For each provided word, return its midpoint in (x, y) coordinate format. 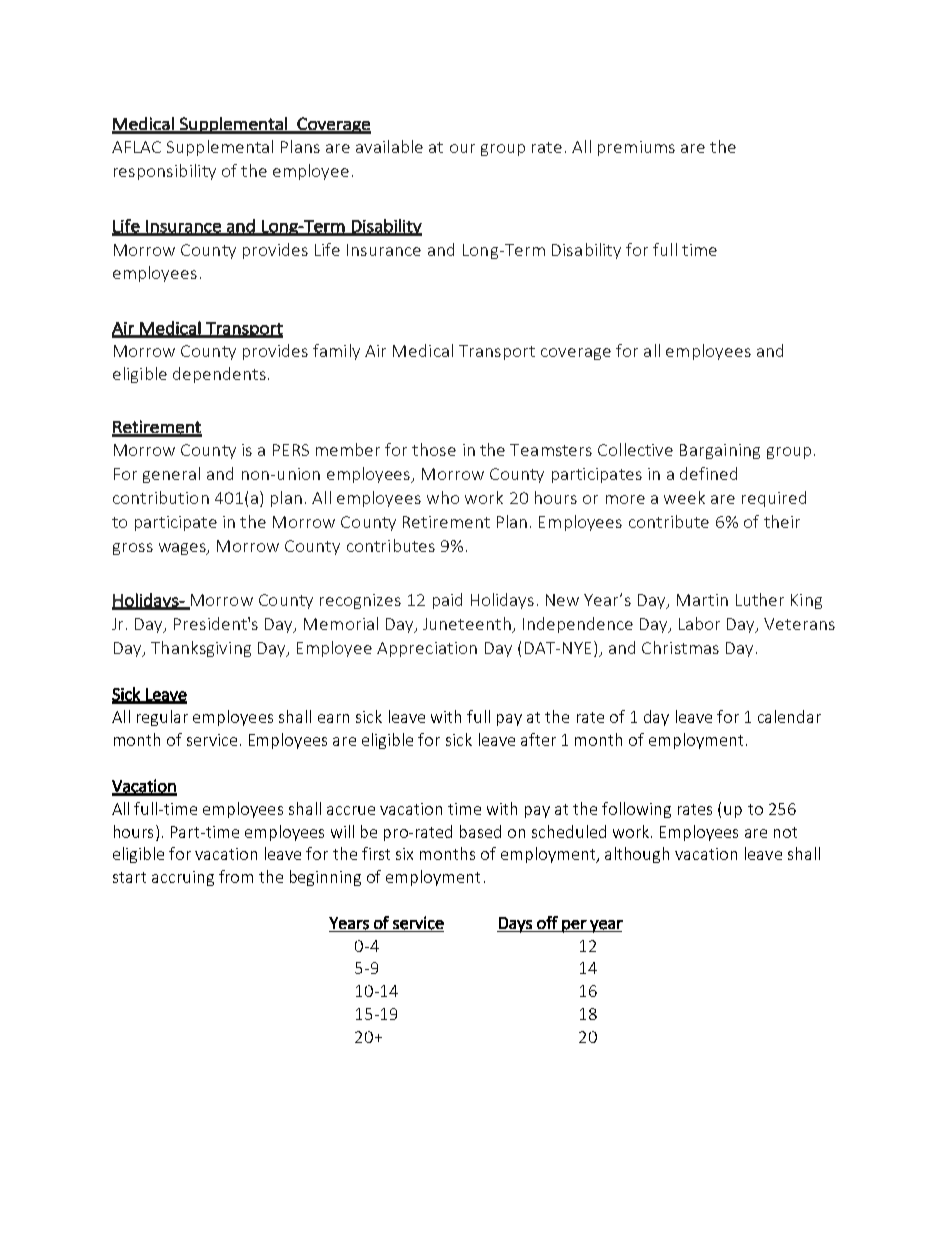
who (443, 497)
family (336, 352)
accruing (183, 878)
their (782, 521)
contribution (161, 497)
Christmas (680, 647)
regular (162, 718)
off (547, 922)
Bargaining (720, 451)
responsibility (165, 172)
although (637, 855)
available (389, 146)
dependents (219, 375)
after (538, 739)
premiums (636, 148)
